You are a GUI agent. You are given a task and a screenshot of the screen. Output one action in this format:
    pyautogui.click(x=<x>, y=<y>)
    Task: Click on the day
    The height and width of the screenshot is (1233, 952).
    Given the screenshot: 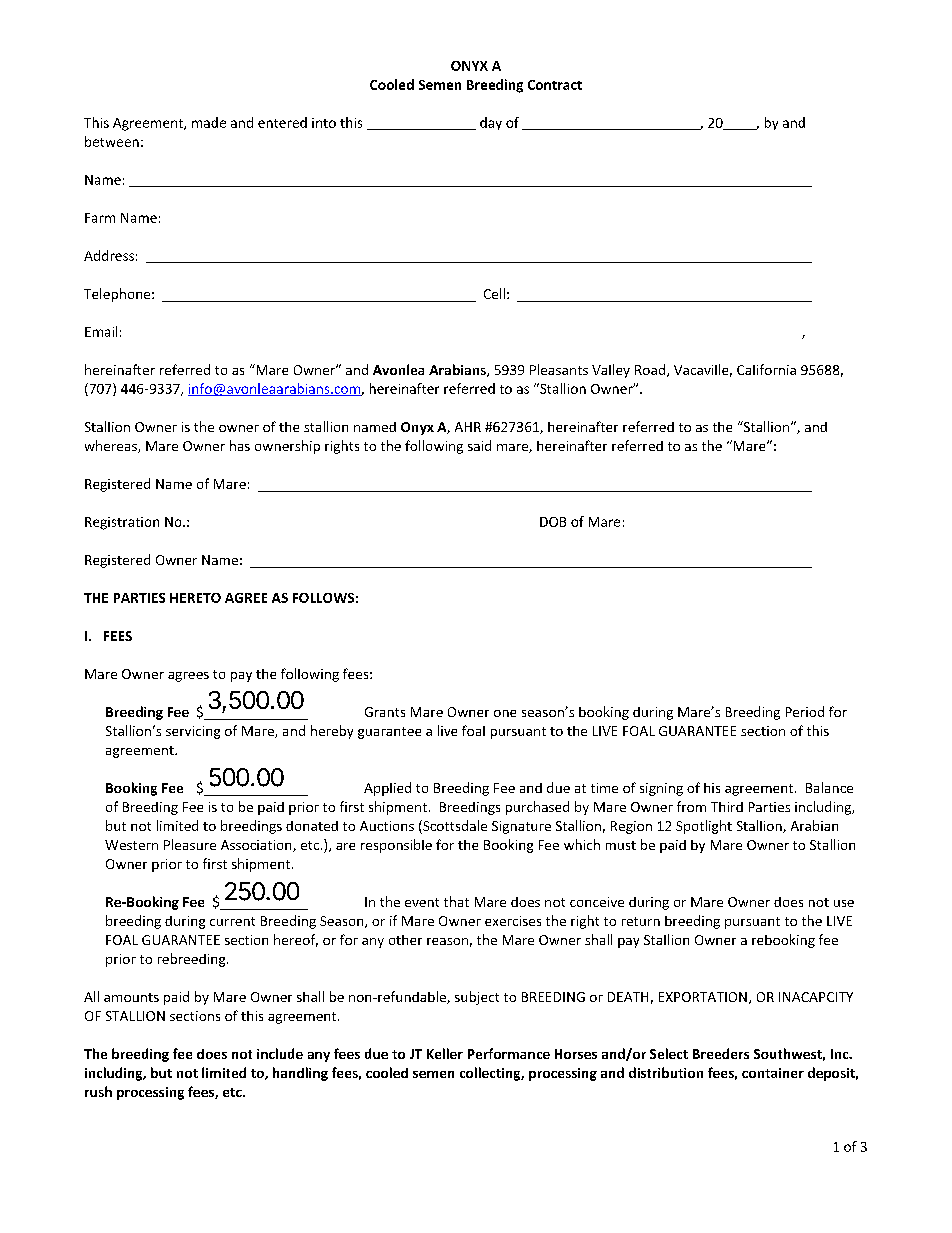 What is the action you would take?
    pyautogui.click(x=491, y=123)
